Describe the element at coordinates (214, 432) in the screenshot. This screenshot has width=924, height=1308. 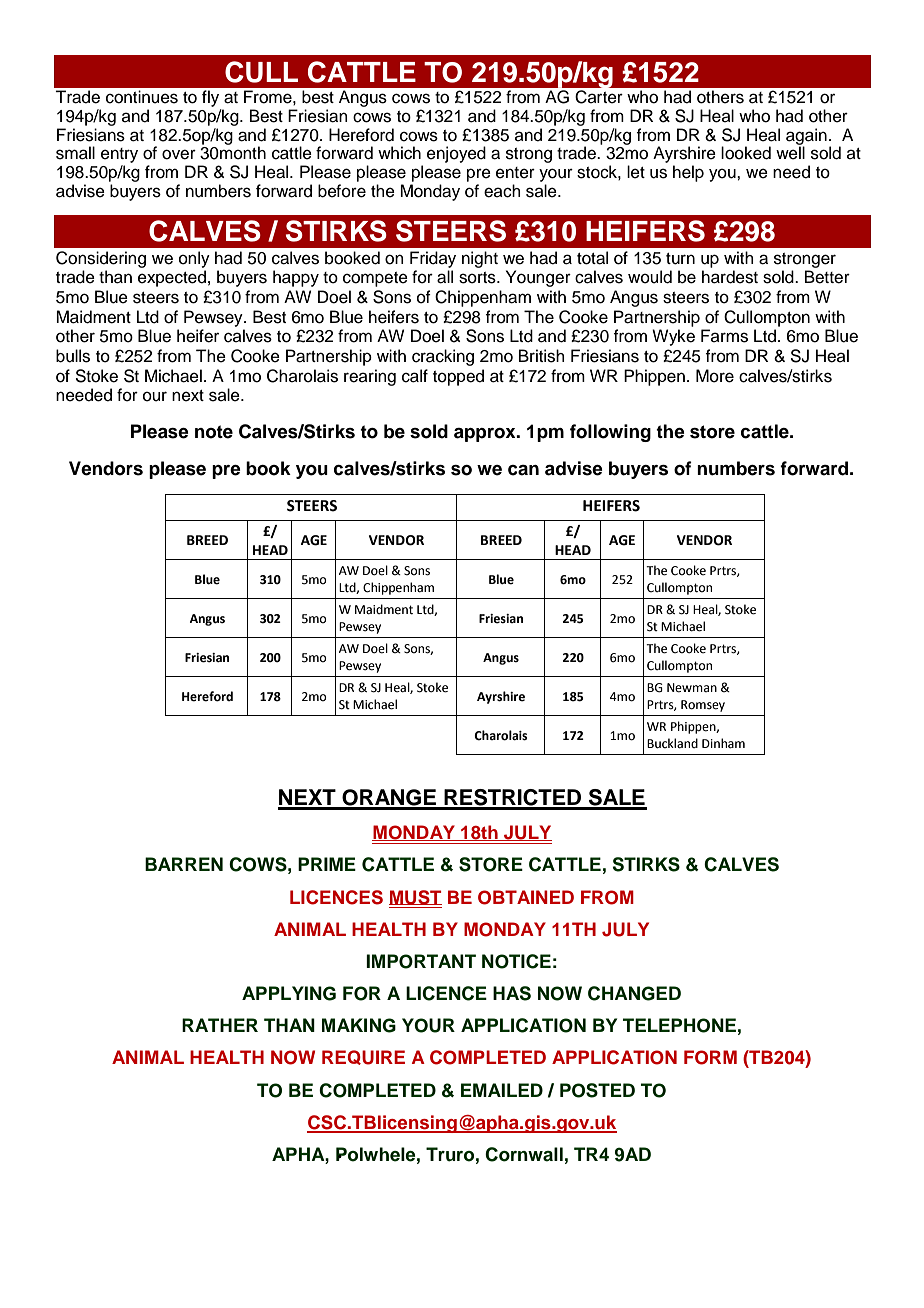
I see `note` at that location.
